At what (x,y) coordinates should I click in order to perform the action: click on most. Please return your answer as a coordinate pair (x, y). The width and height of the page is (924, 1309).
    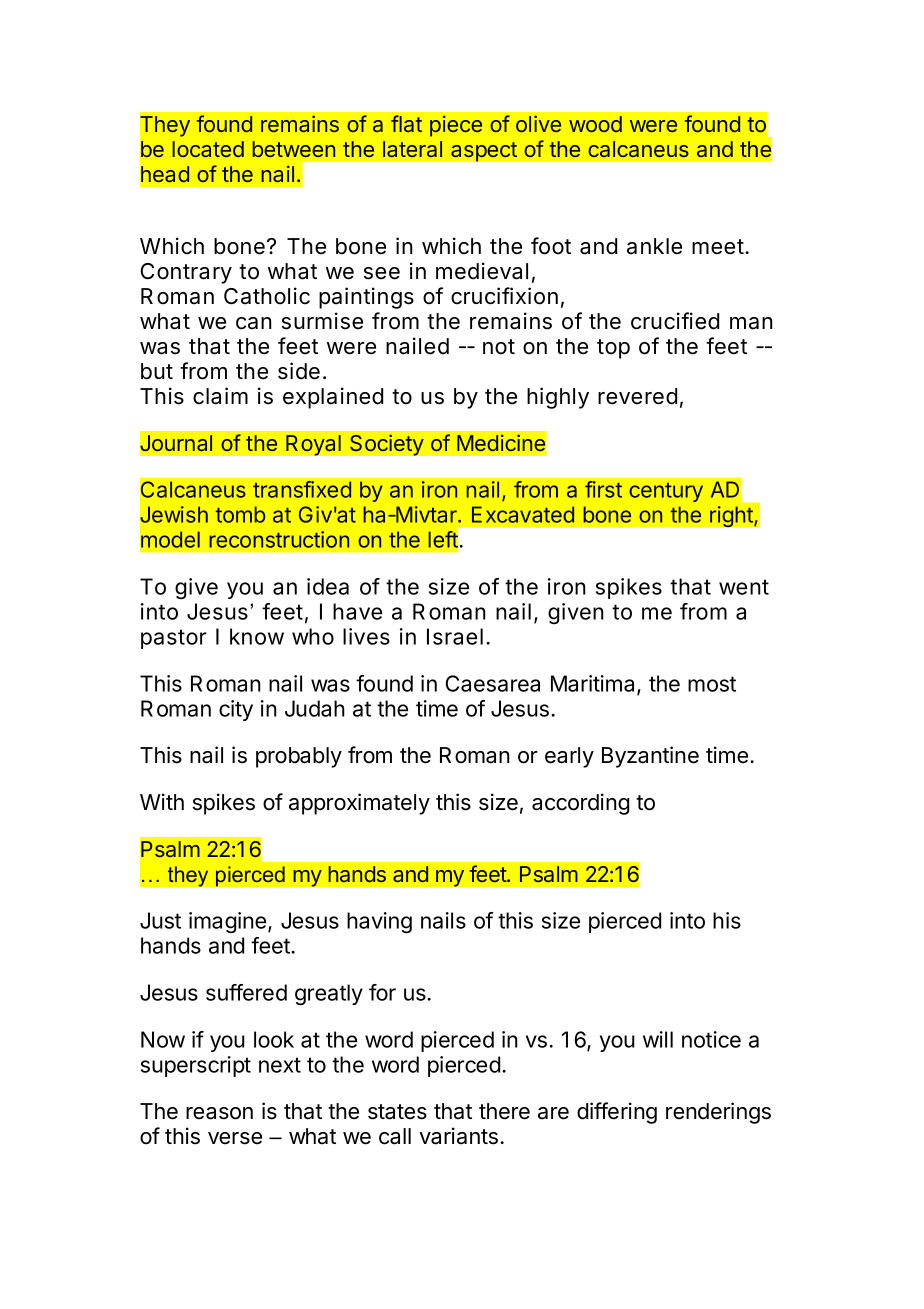
    Looking at the image, I should click on (712, 684).
